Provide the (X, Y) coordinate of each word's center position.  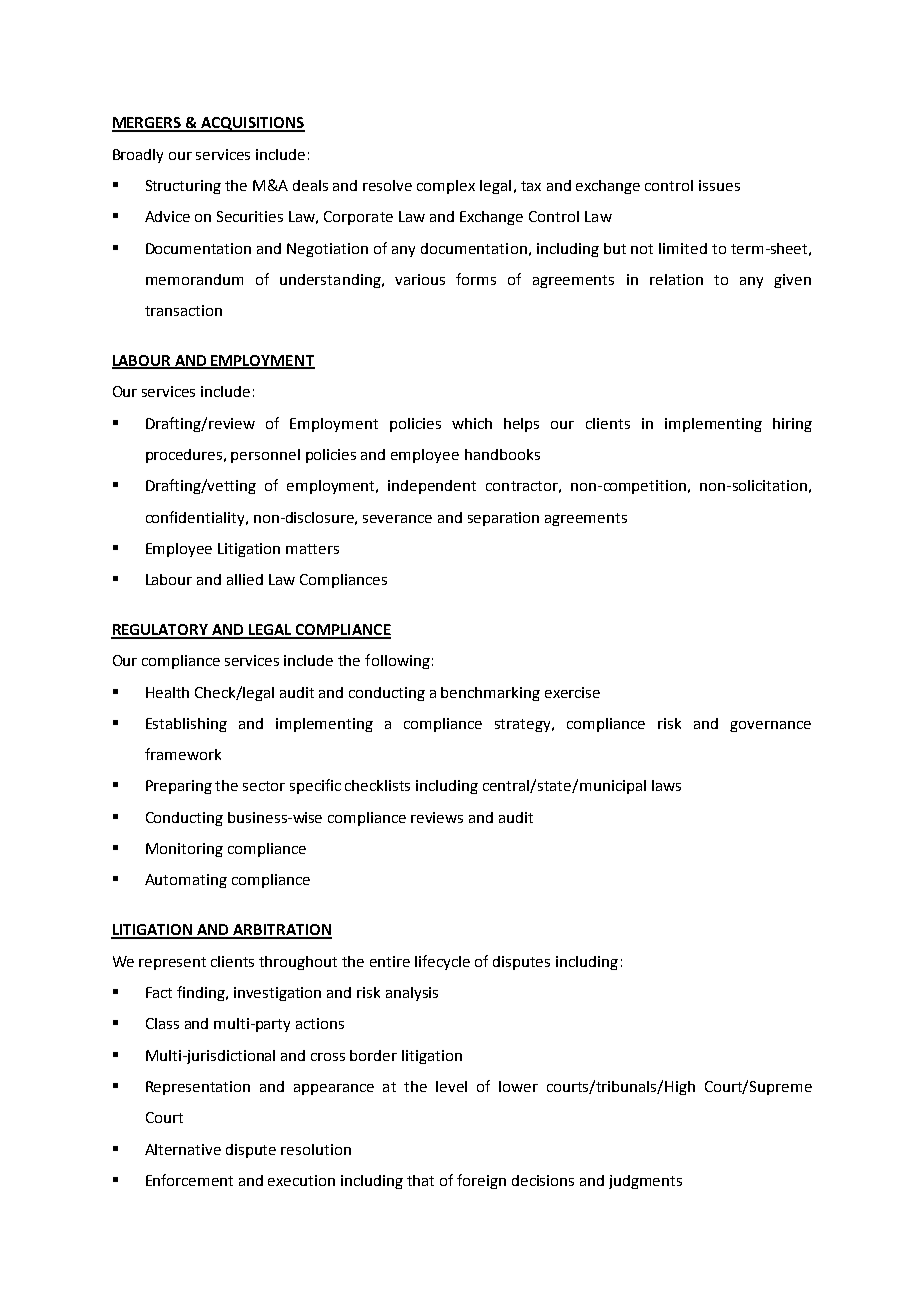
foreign (481, 1181)
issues (719, 185)
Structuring (183, 187)
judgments (645, 1182)
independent (432, 487)
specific (315, 786)
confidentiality (196, 518)
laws (666, 785)
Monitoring (184, 850)
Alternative (183, 1149)
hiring (792, 425)
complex (446, 187)
